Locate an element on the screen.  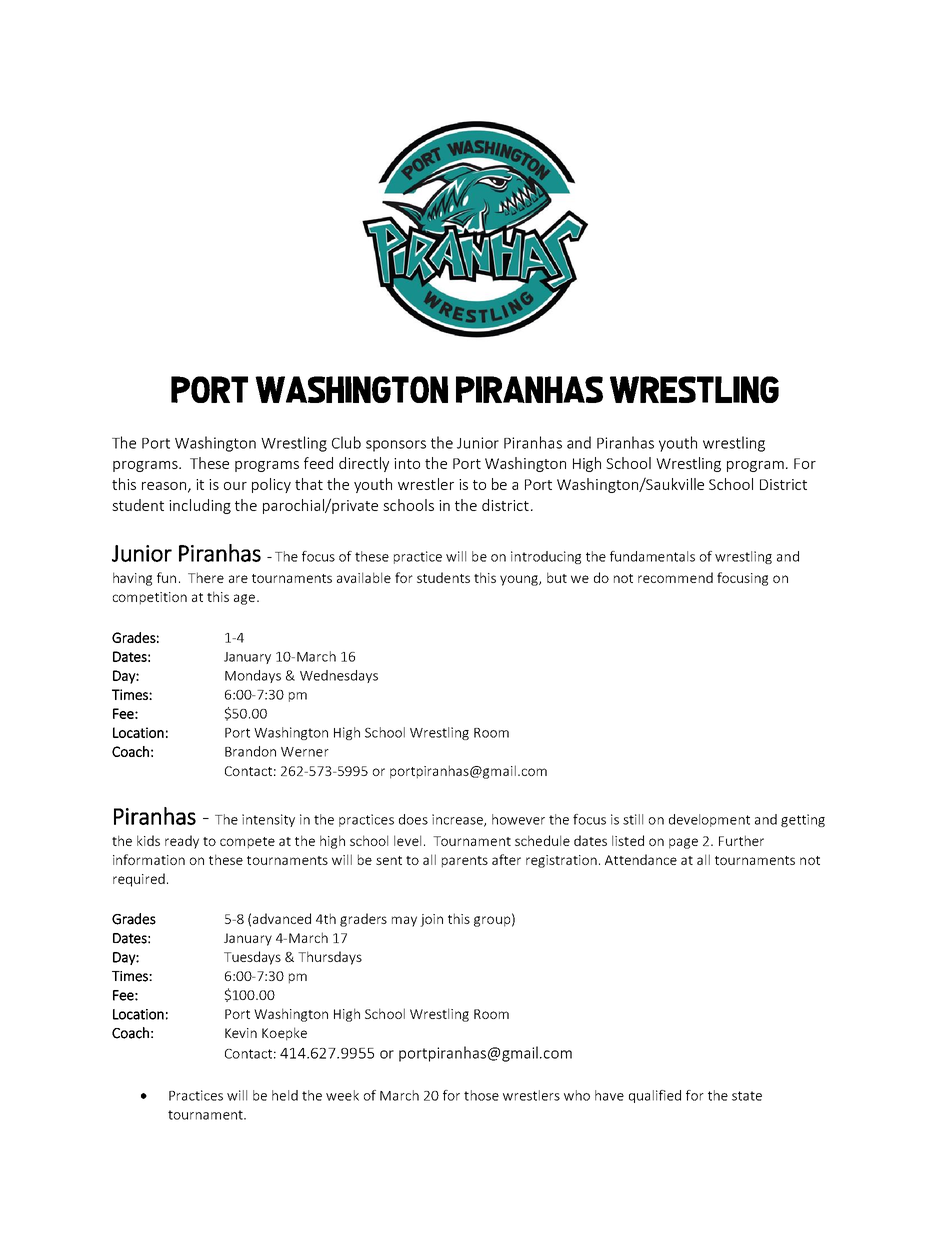
increase is located at coordinates (458, 820).
